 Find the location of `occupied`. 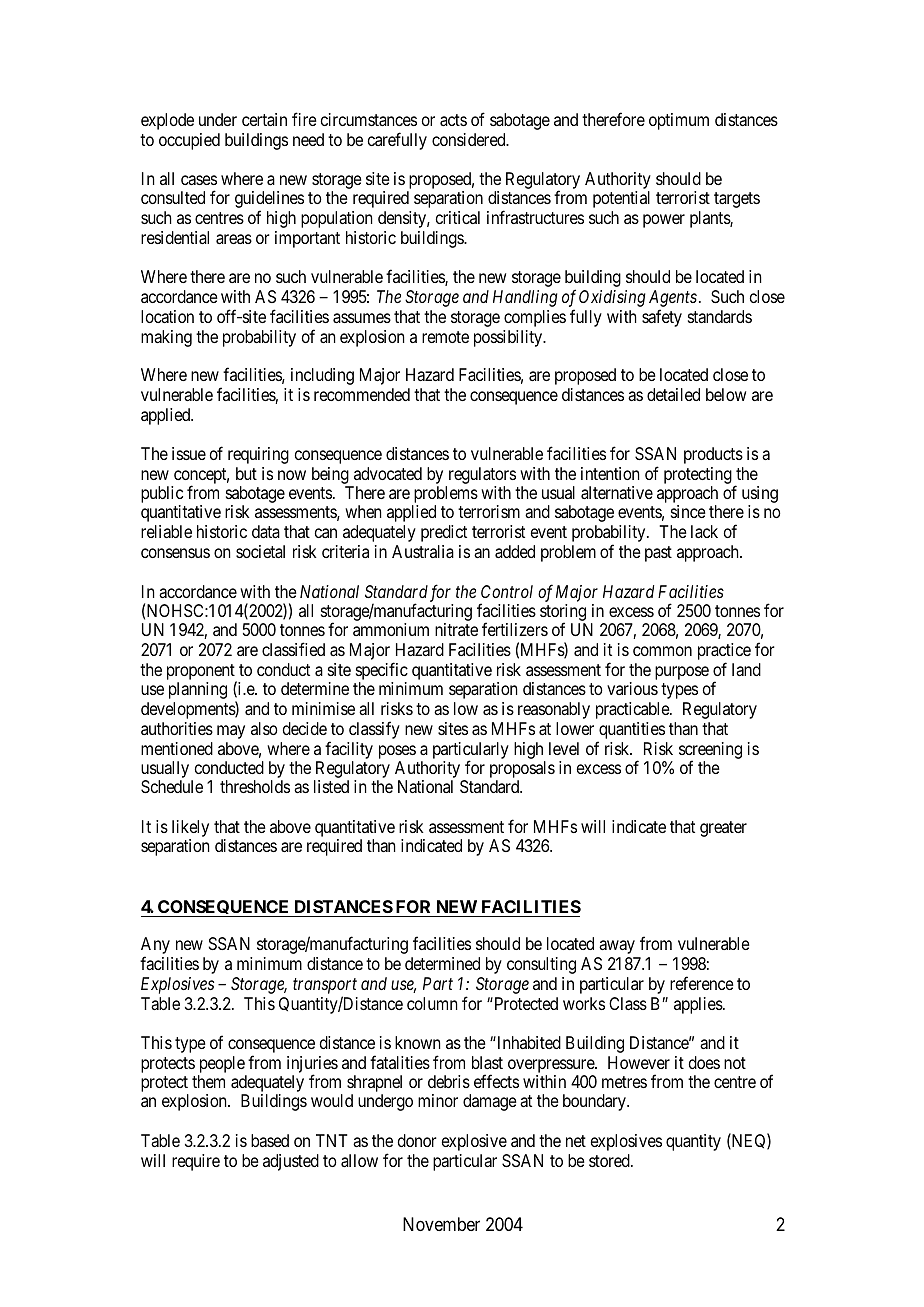

occupied is located at coordinates (189, 141).
